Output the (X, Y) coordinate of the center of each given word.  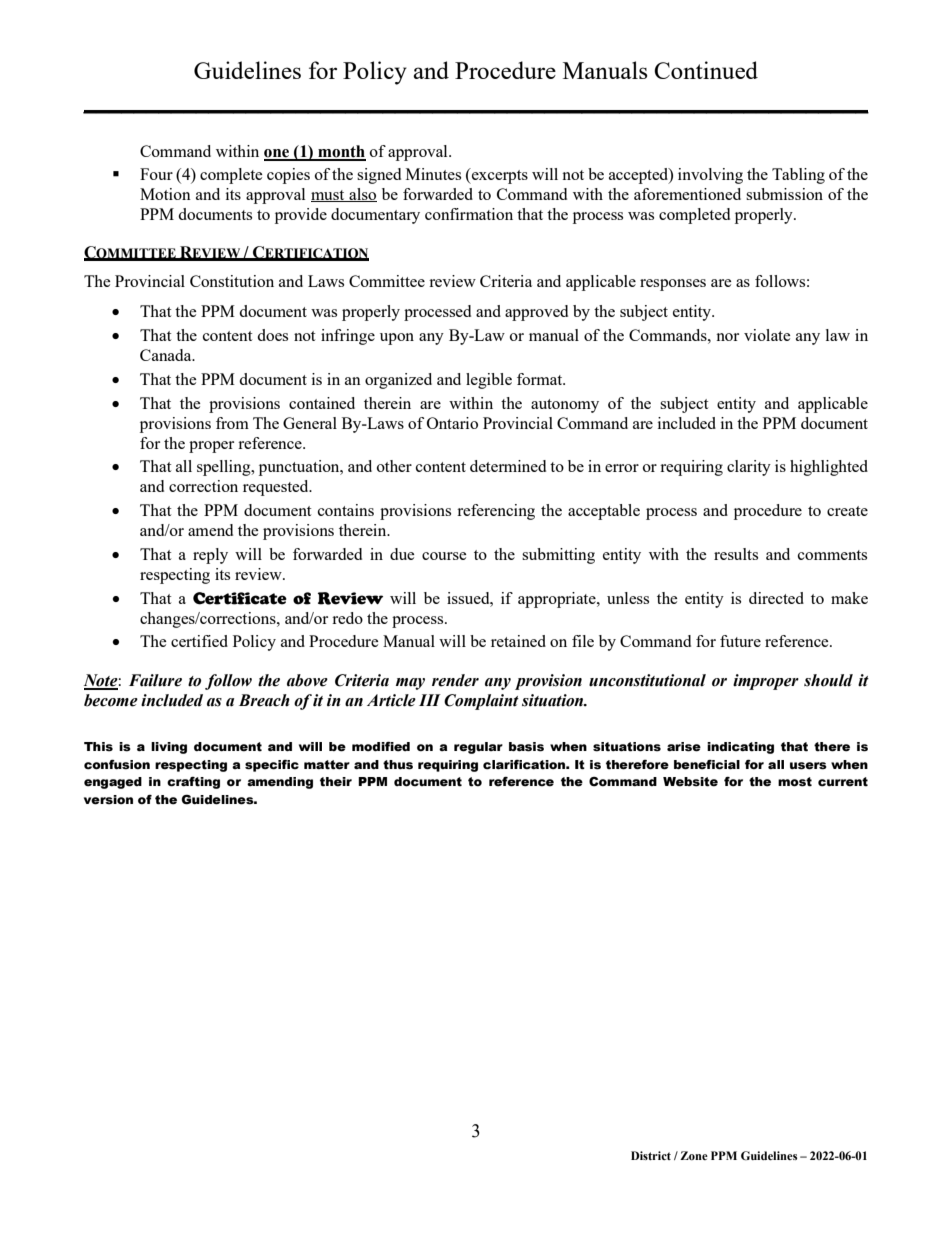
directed (776, 598)
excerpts (499, 176)
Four (156, 174)
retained (518, 641)
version (108, 800)
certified (199, 641)
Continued (706, 70)
